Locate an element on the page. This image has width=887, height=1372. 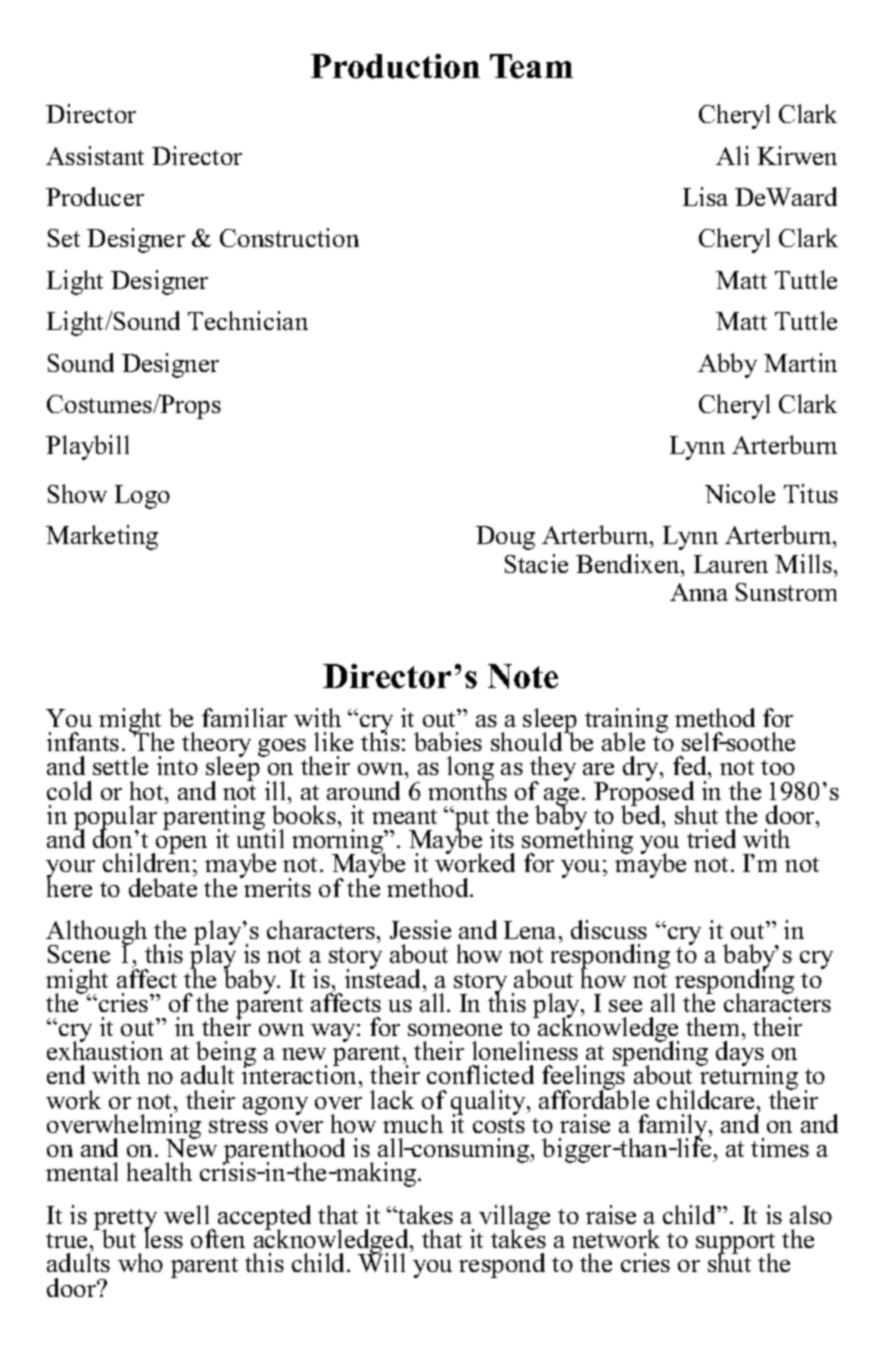
Will is located at coordinates (381, 1261).
